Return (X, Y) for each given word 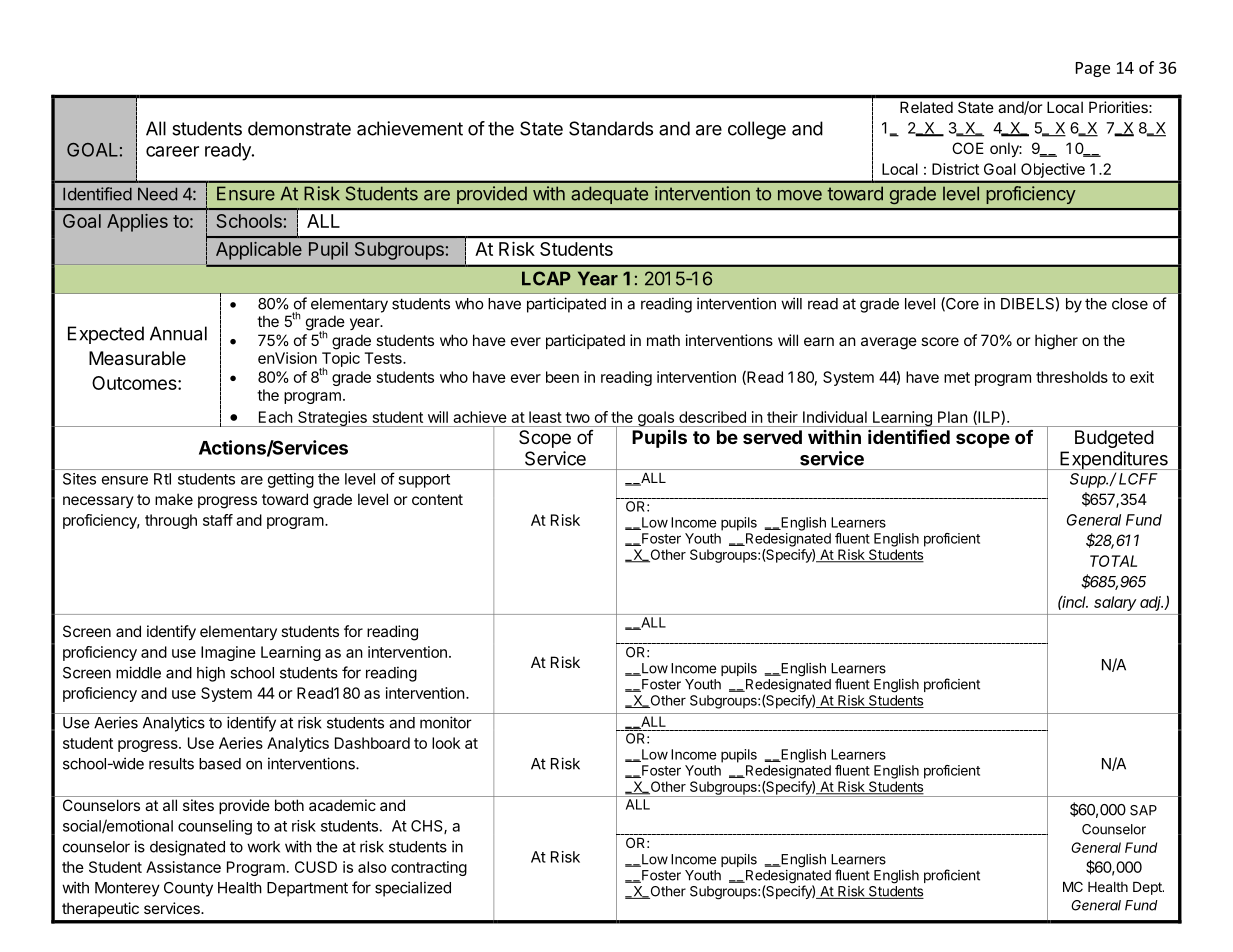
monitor (446, 722)
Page (1093, 69)
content (437, 499)
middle (138, 672)
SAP (1143, 810)
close (1130, 304)
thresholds (1072, 377)
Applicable (259, 251)
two (577, 417)
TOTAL (1113, 561)
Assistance (183, 867)
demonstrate (299, 128)
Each (276, 417)
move (800, 195)
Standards (611, 128)
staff (218, 520)
